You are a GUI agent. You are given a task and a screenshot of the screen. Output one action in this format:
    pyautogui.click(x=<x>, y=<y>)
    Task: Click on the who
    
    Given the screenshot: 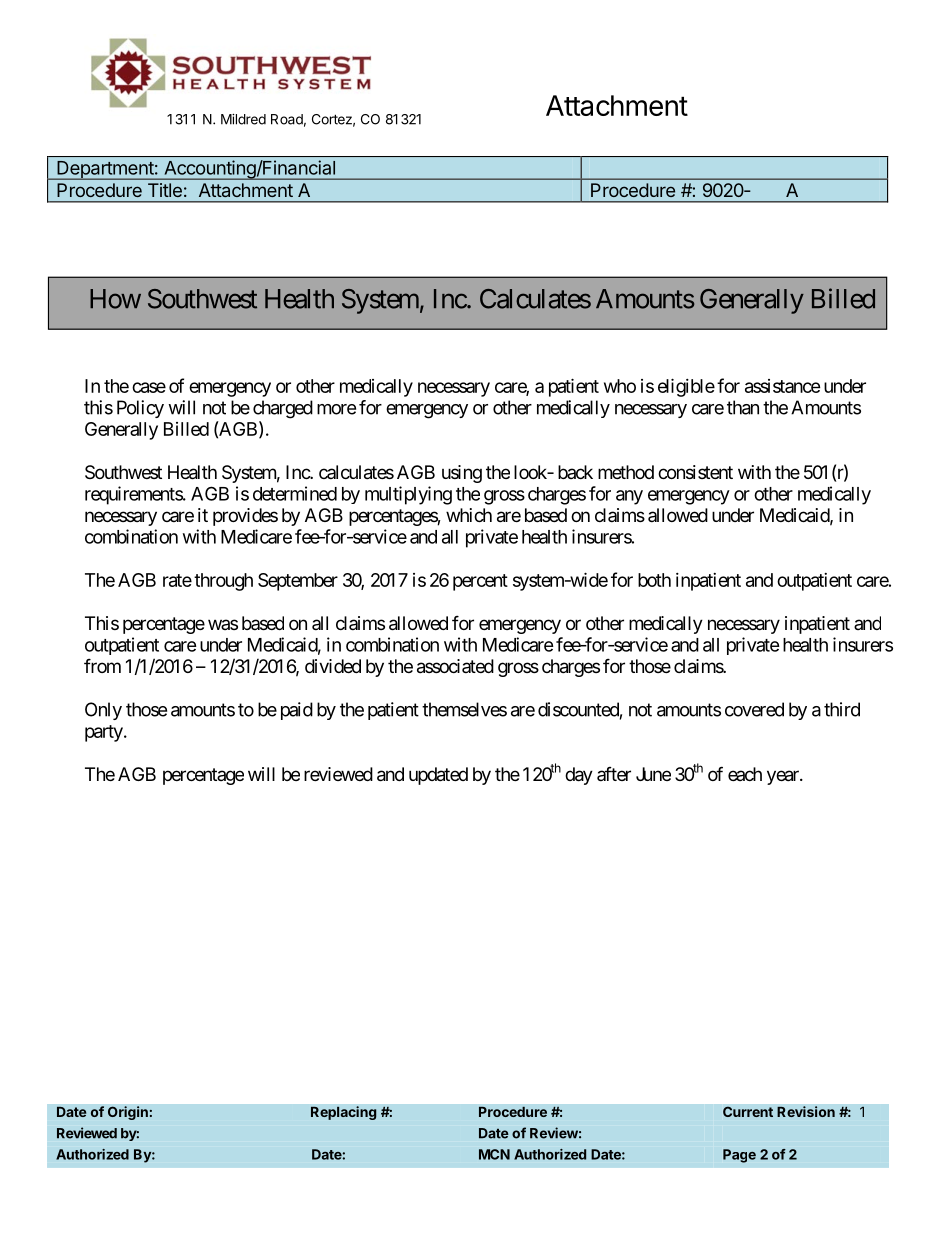 What is the action you would take?
    pyautogui.click(x=620, y=386)
